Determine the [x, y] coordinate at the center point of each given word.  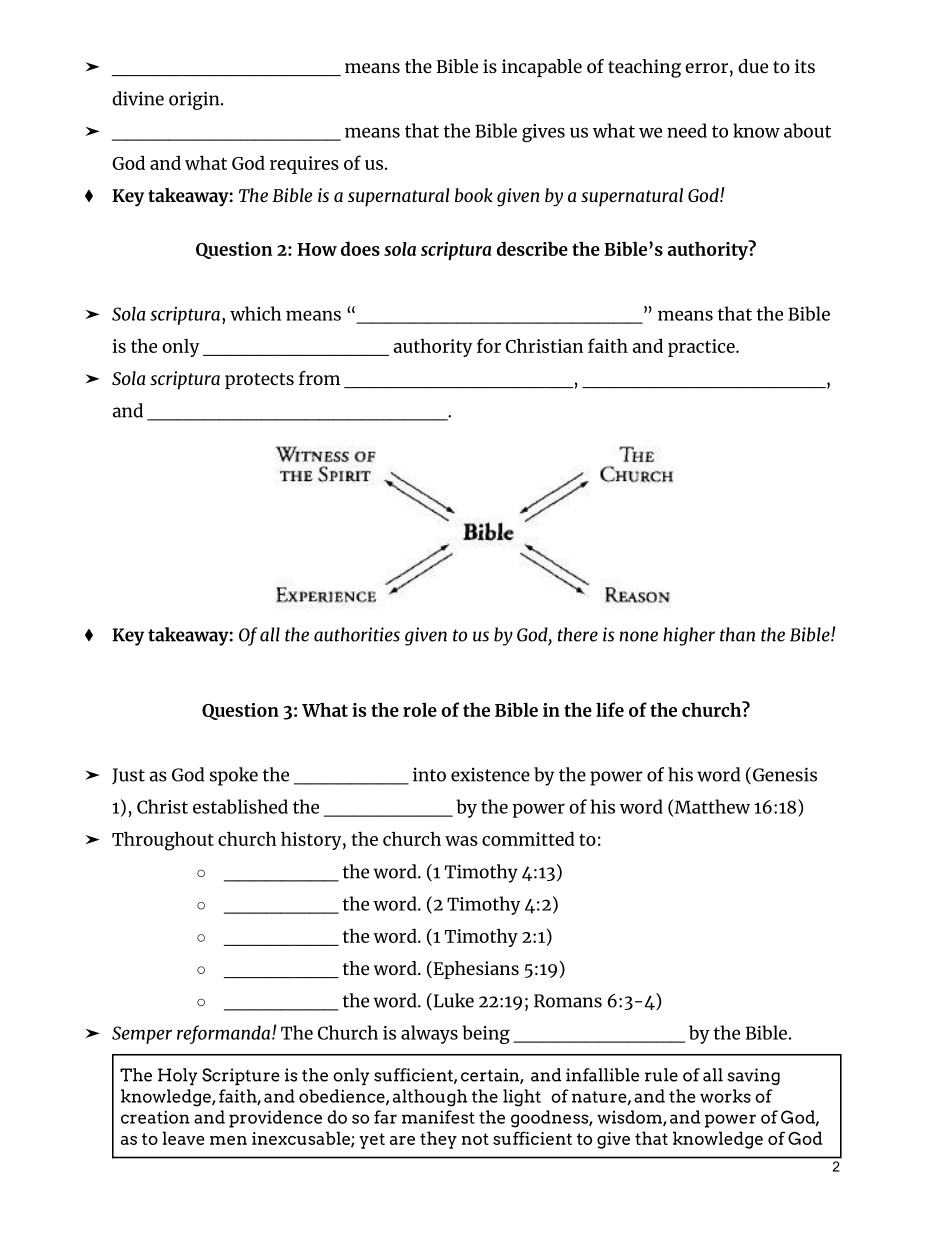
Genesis [783, 775]
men [228, 1140]
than [737, 634]
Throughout [163, 841]
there [578, 634]
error [706, 68]
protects [259, 381]
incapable [542, 68]
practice [702, 348]
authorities [357, 634]
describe [532, 248]
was [461, 841]
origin [195, 100]
